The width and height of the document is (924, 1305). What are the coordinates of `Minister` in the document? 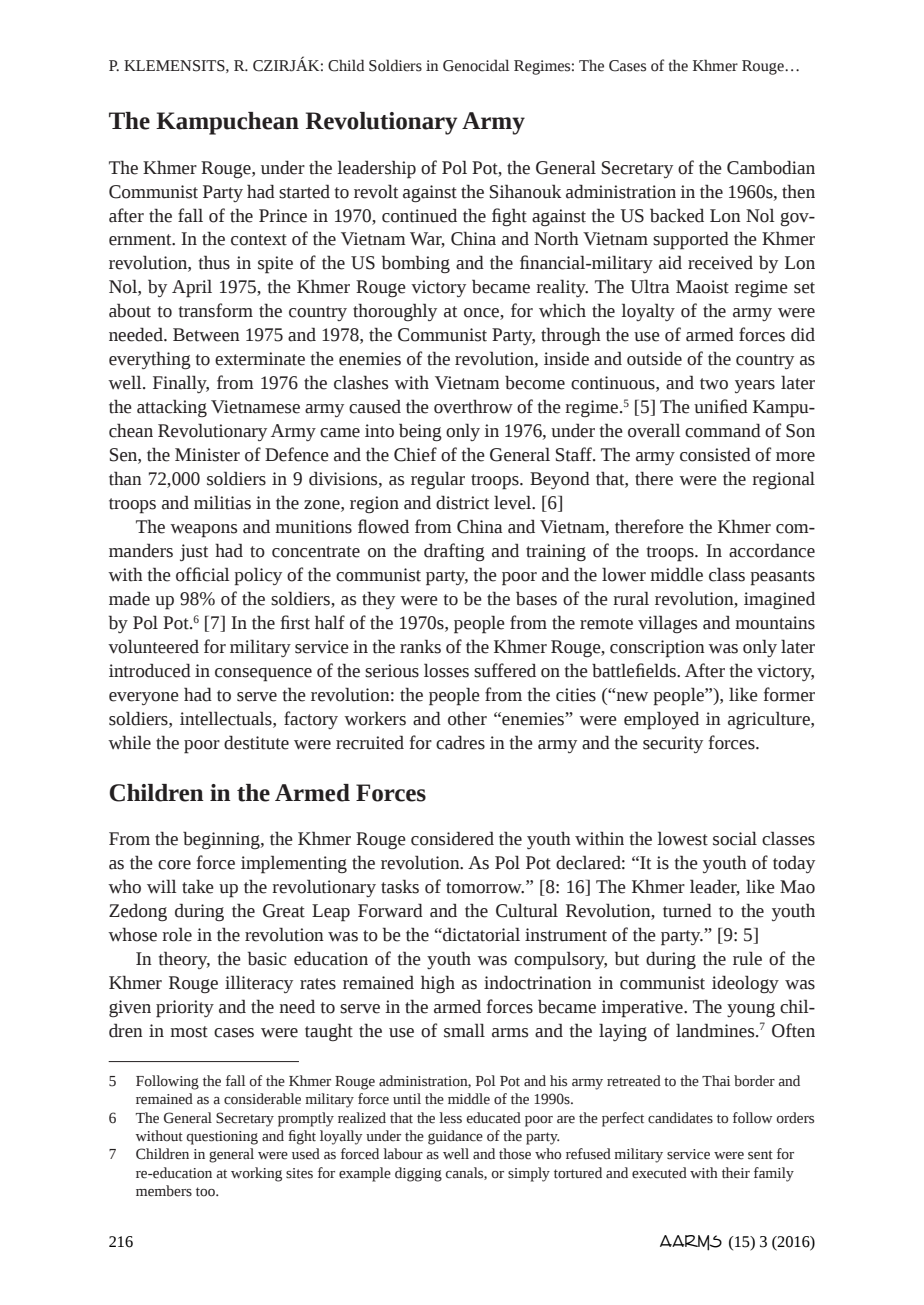 It's located at (207, 455).
